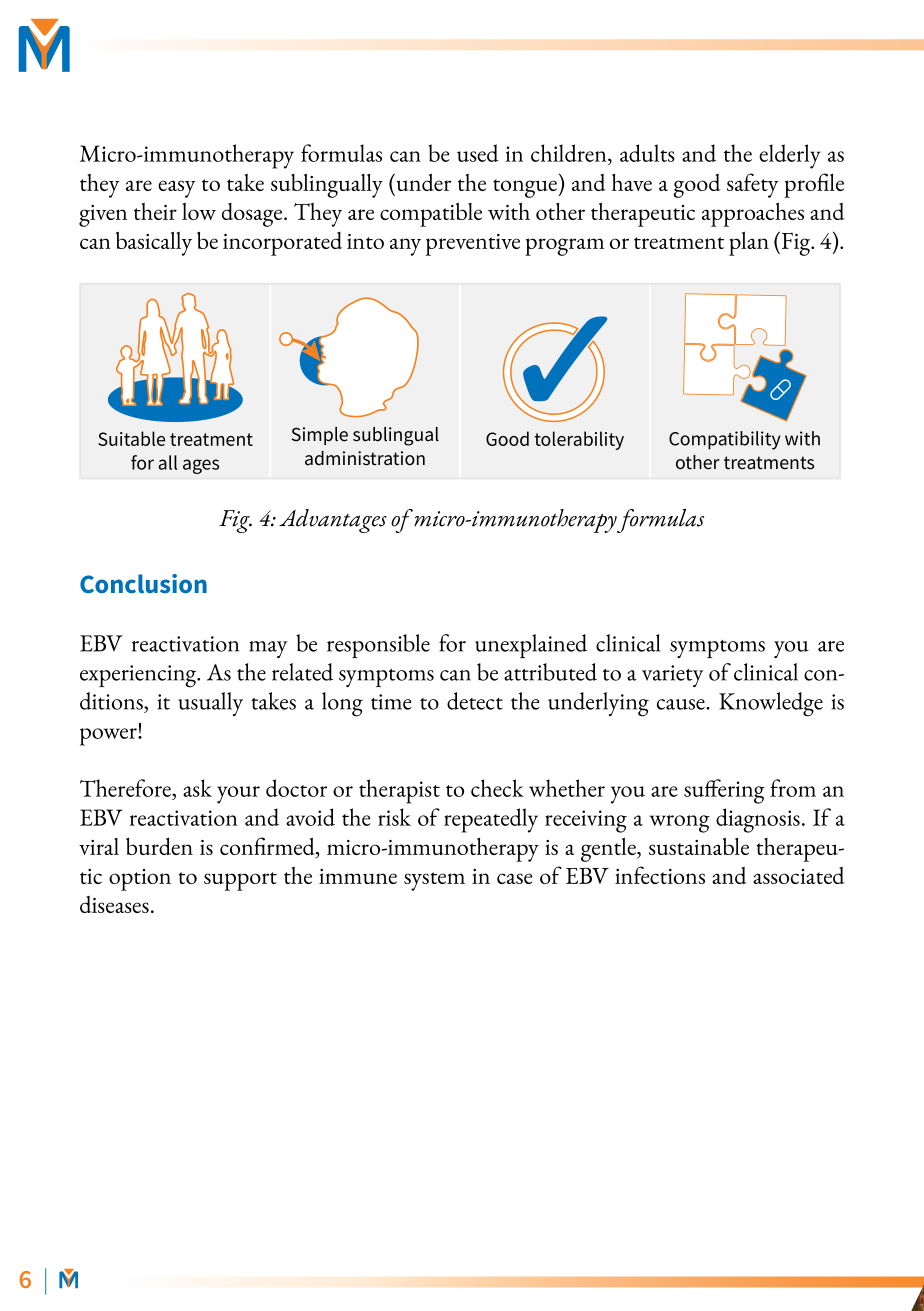  Describe the element at coordinates (531, 646) in the screenshot. I see `unexplained` at that location.
